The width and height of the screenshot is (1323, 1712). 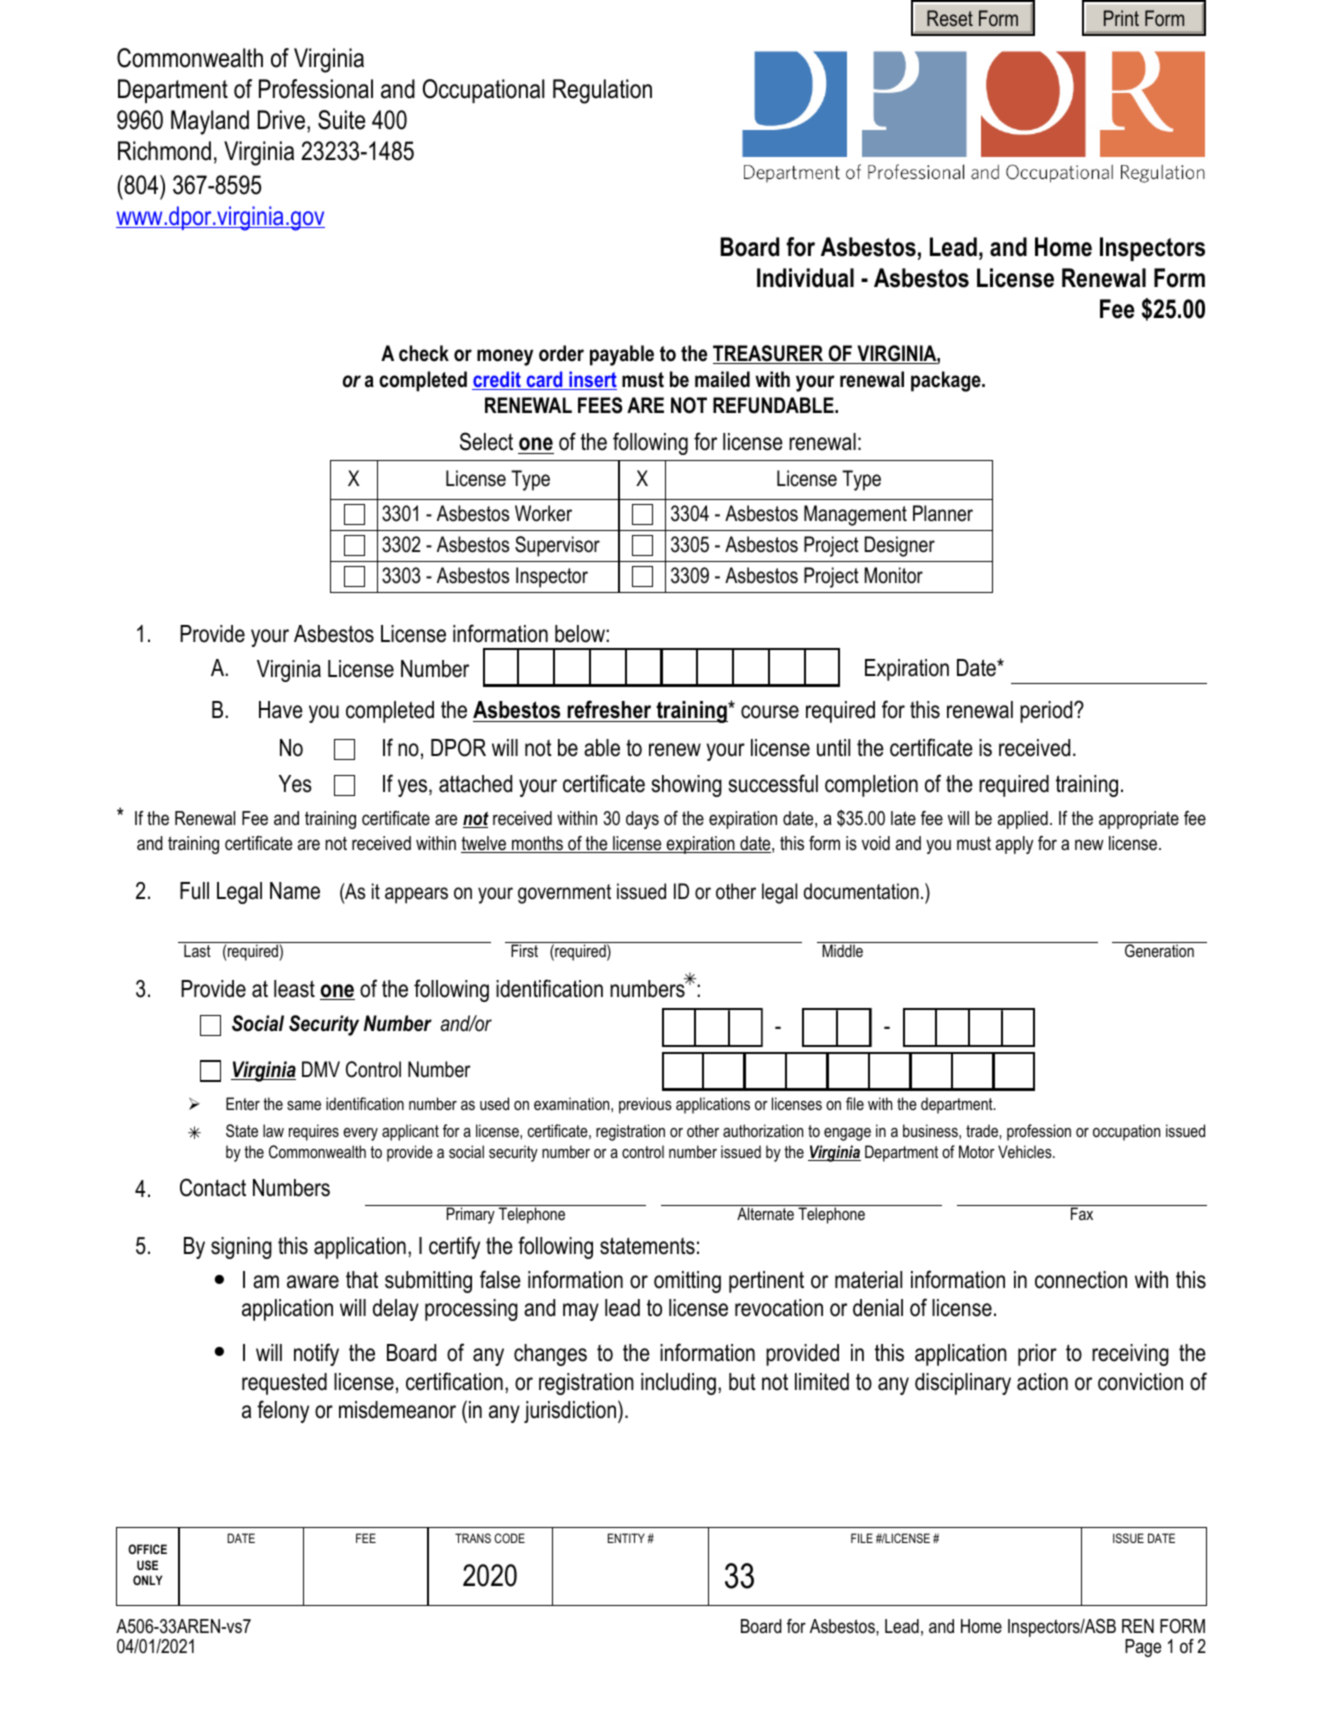 What do you see at coordinates (805, 278) in the screenshot?
I see `Individual` at bounding box center [805, 278].
